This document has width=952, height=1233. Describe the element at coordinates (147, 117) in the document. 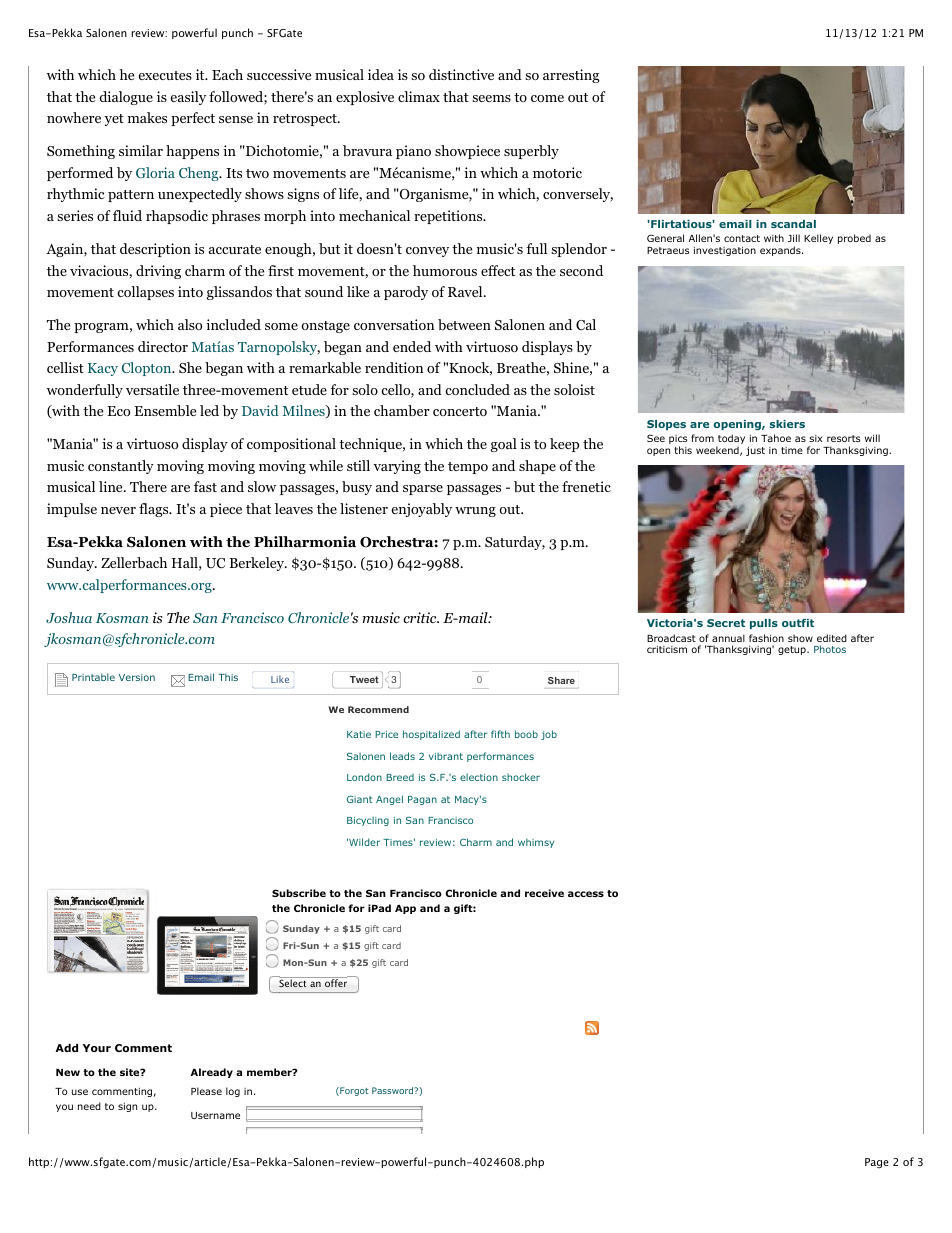

I see `makes` at that location.
